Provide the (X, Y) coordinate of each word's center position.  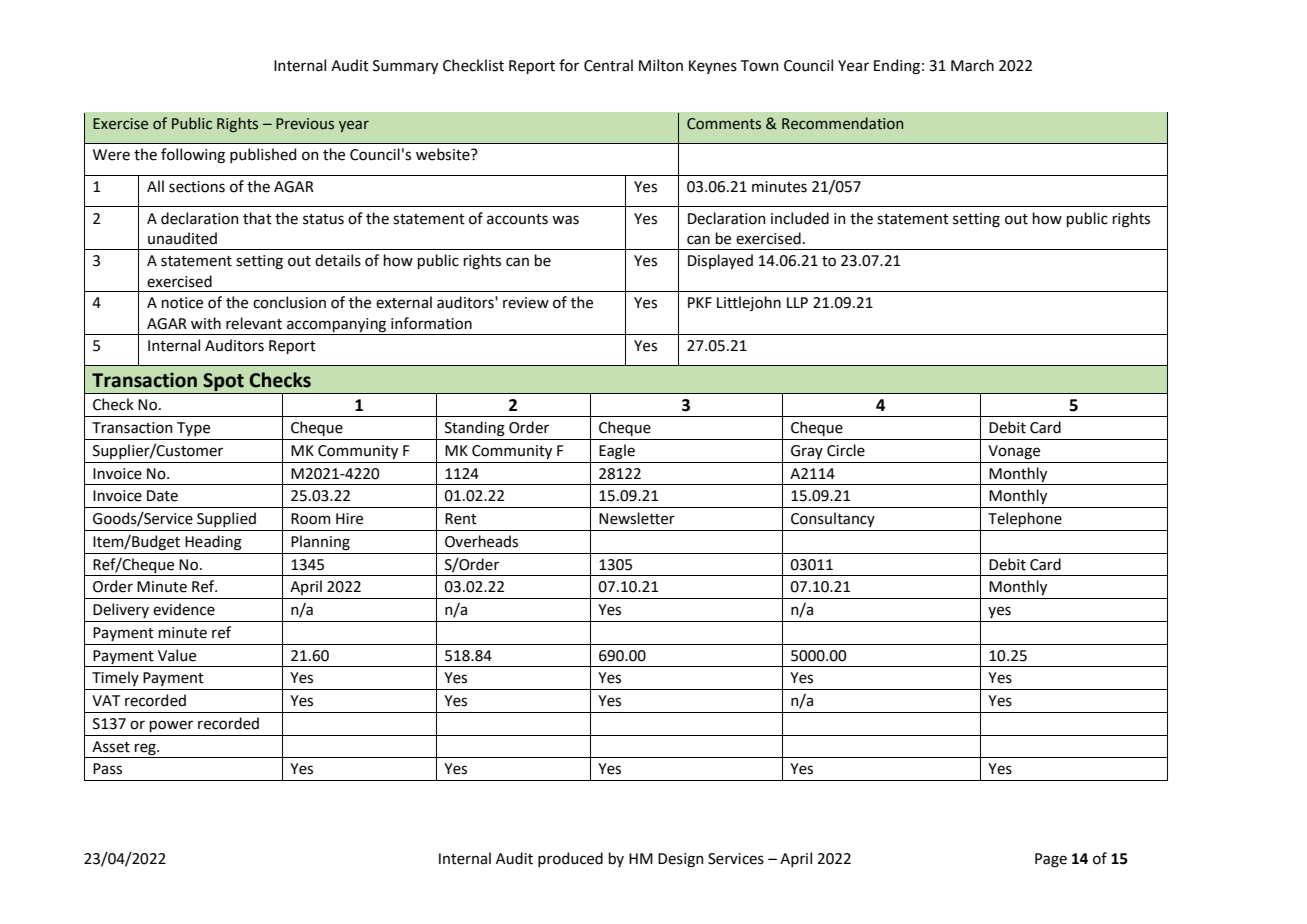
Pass (107, 769)
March (972, 65)
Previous (305, 124)
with (206, 323)
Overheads (481, 541)
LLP (797, 302)
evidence (184, 609)
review (526, 303)
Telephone (1025, 519)
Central (608, 65)
